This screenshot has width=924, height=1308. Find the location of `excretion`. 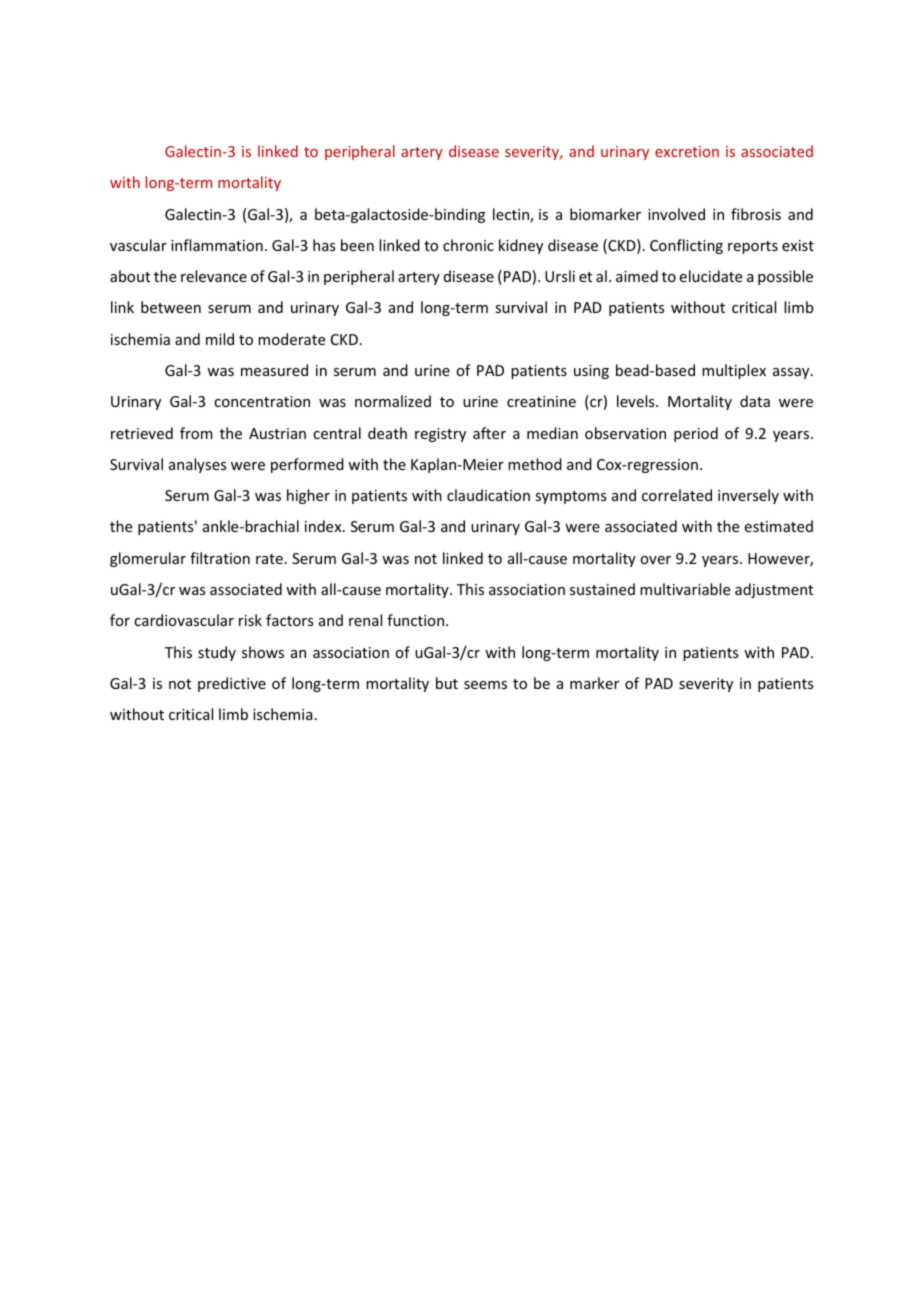

excretion is located at coordinates (687, 151).
